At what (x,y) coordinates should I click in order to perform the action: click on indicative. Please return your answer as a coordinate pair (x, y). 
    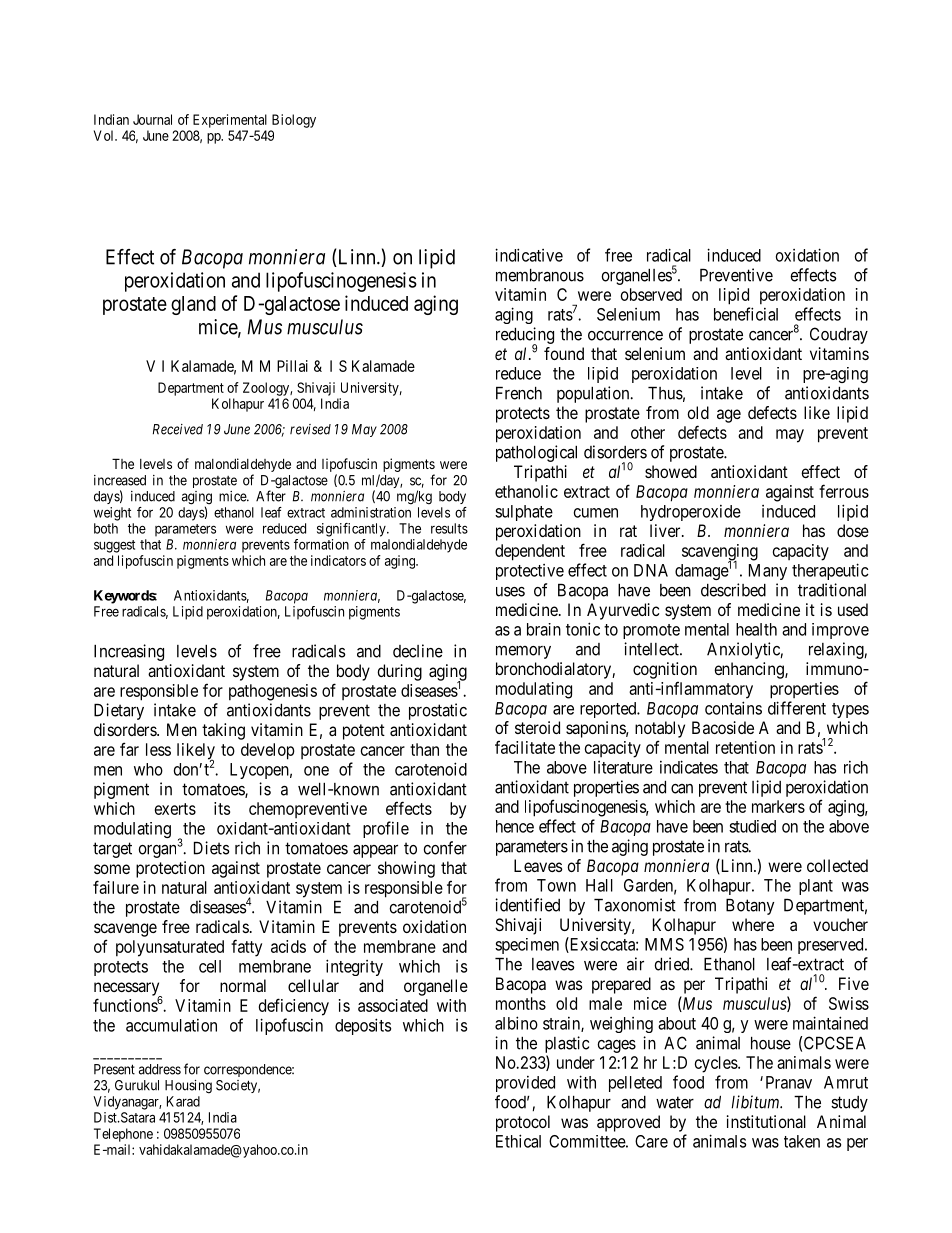
    Looking at the image, I should click on (529, 255).
